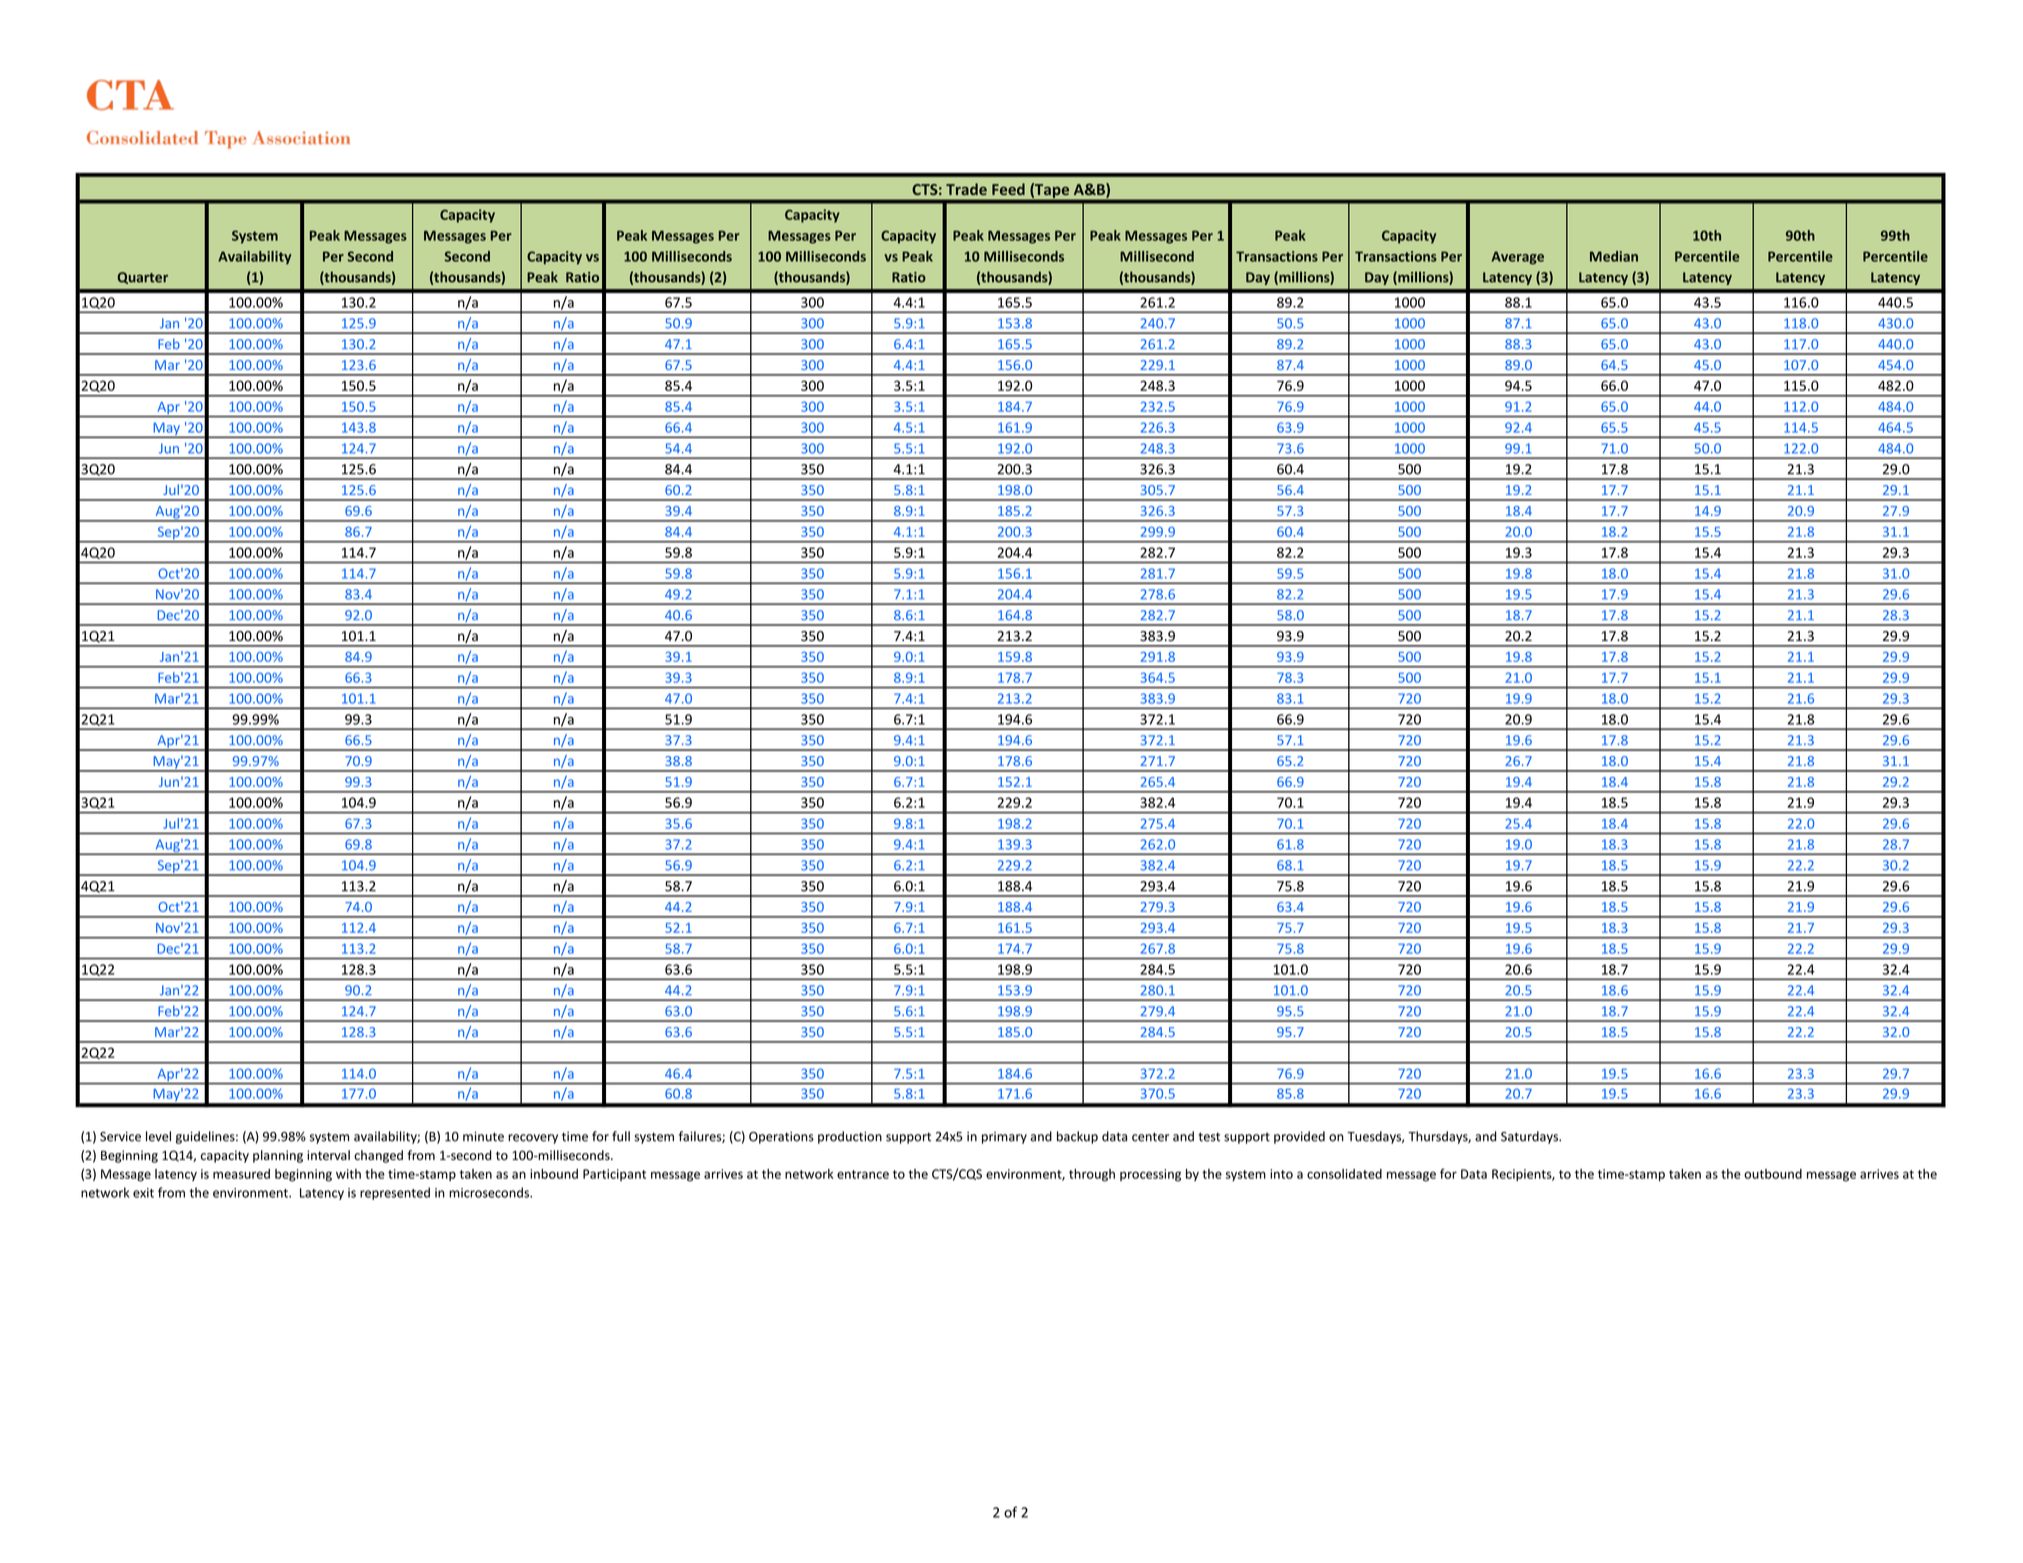  I want to click on Average, so click(1517, 258).
